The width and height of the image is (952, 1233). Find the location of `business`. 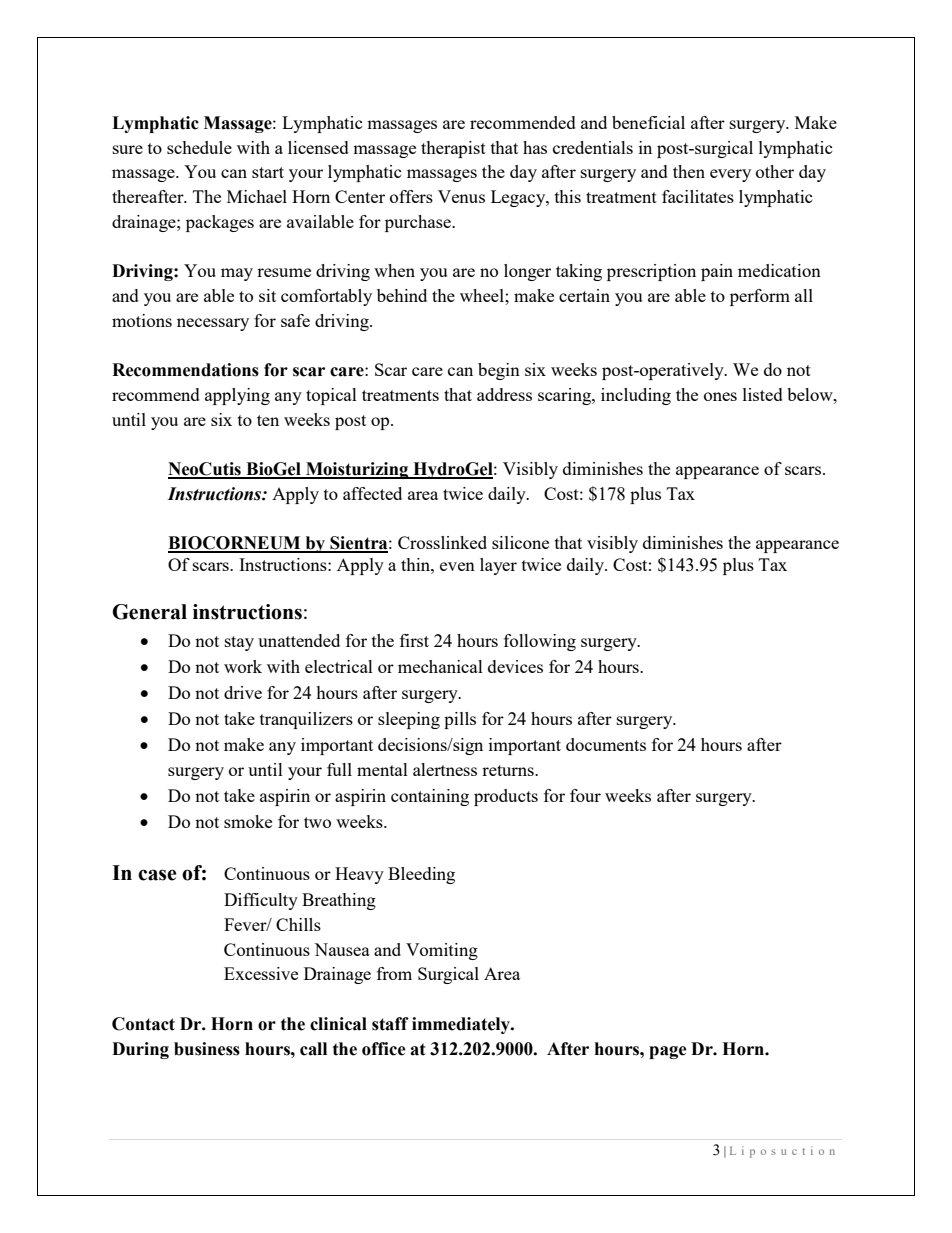

business is located at coordinates (207, 1049).
